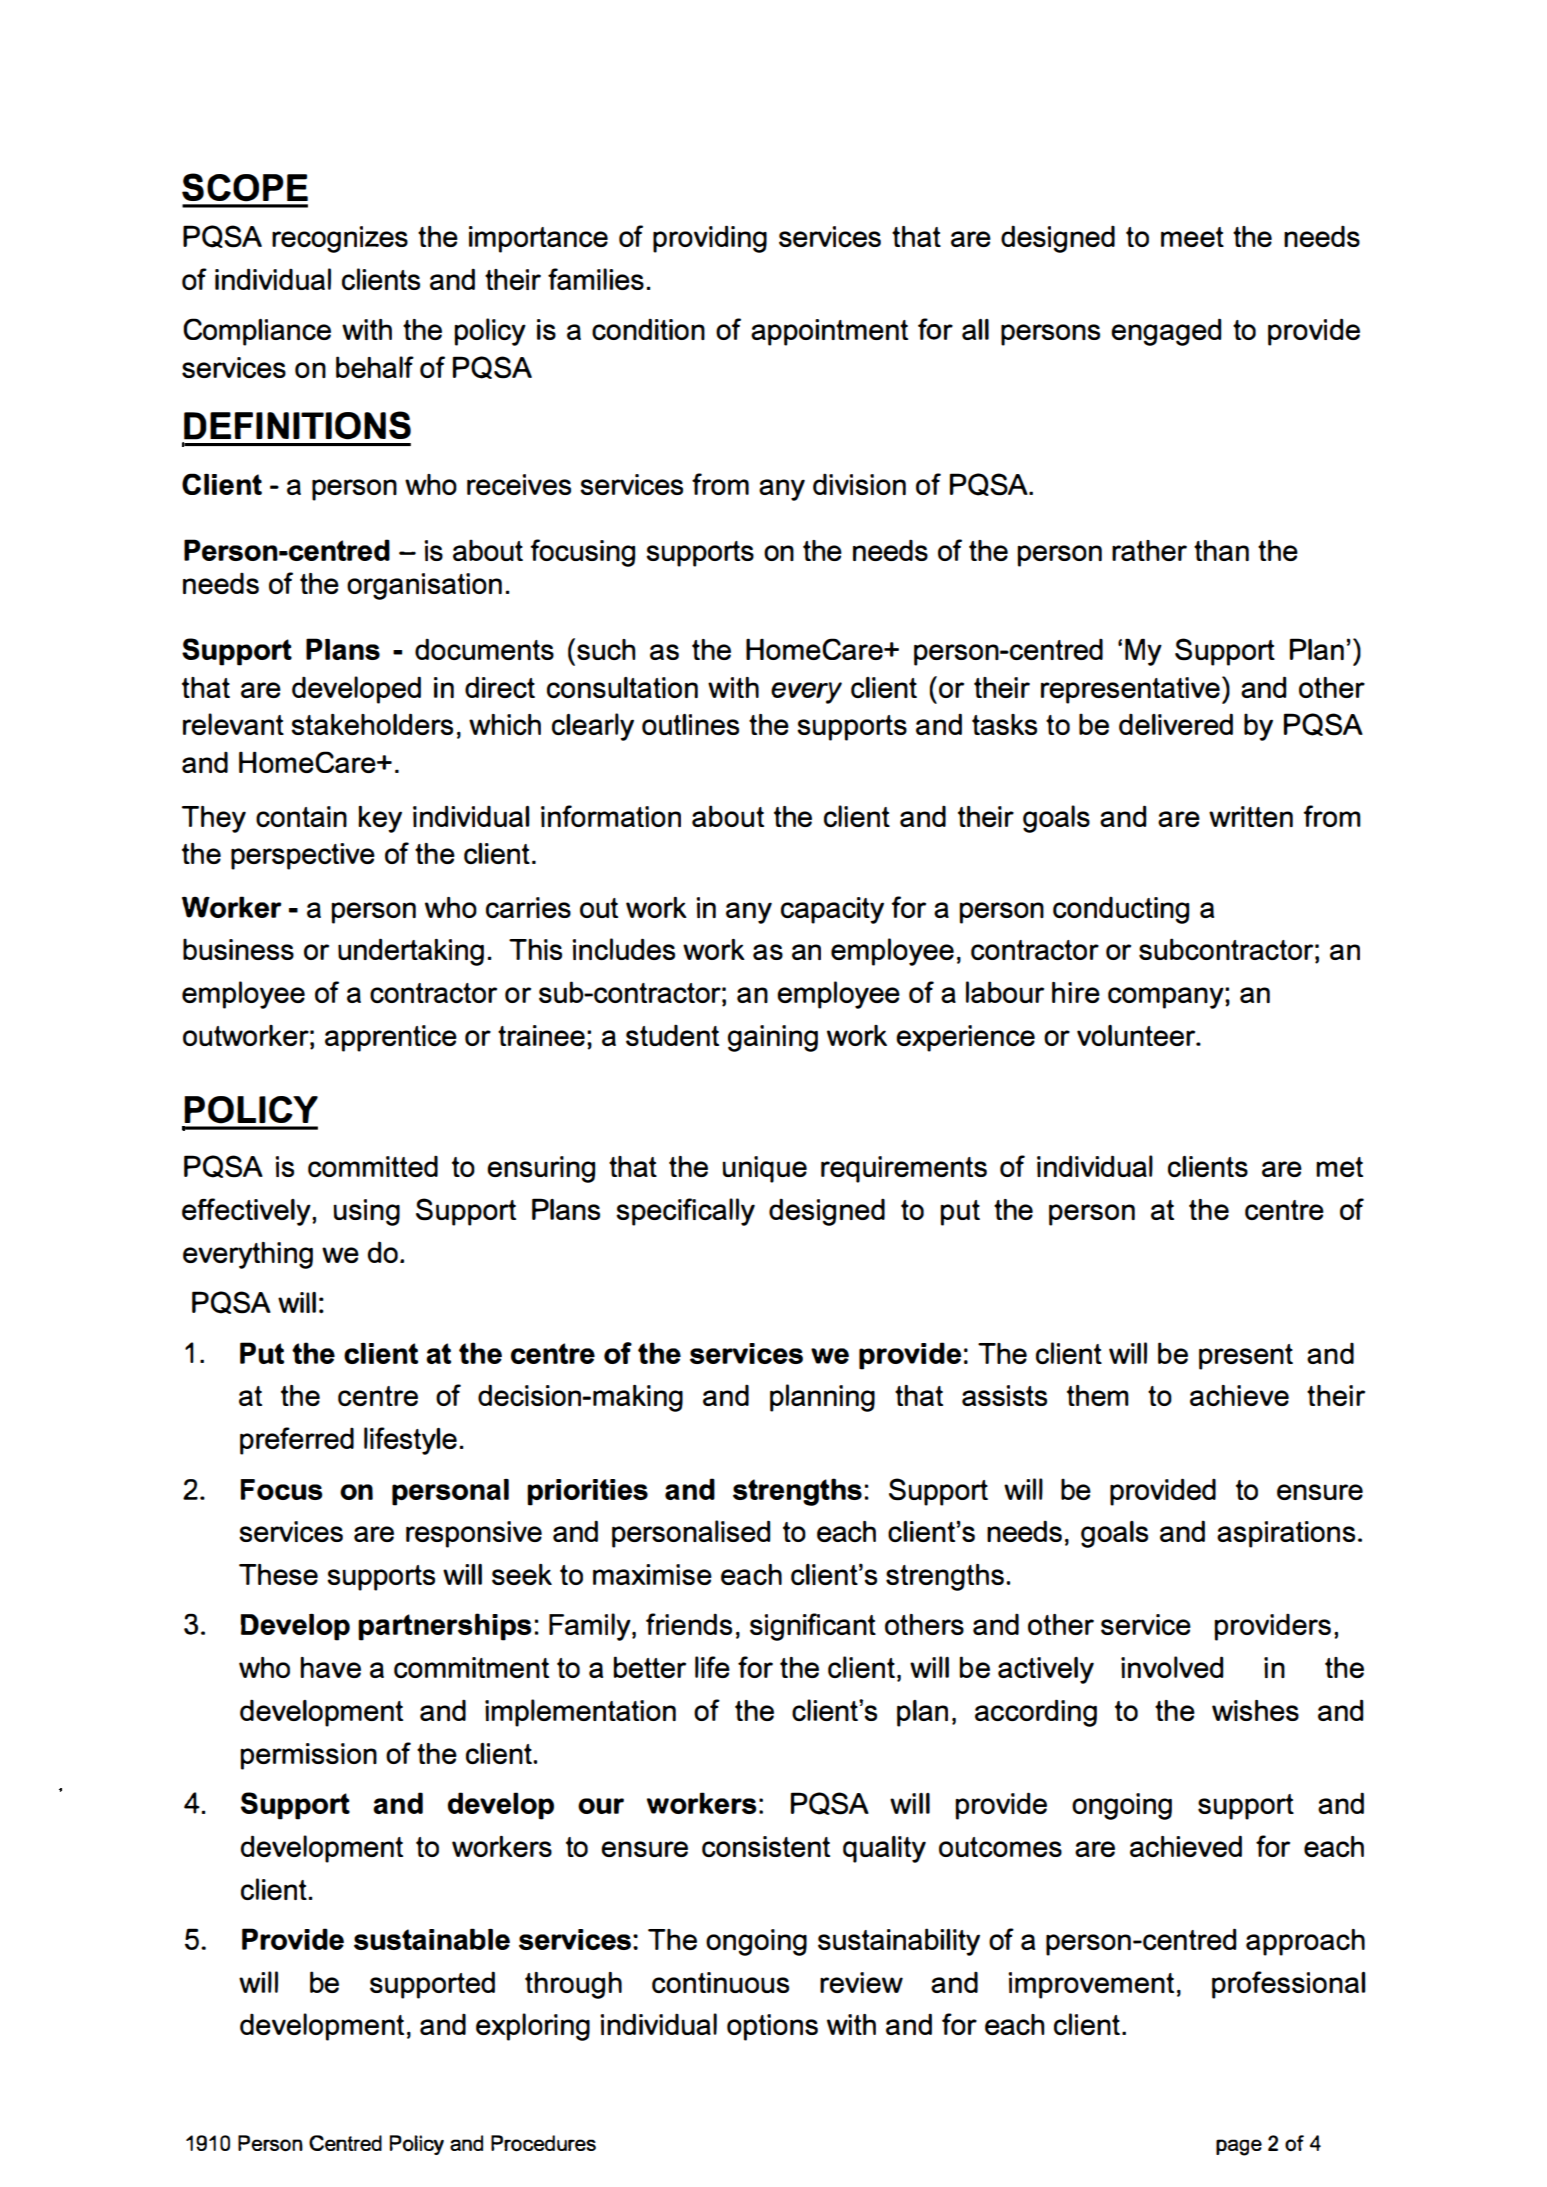  What do you see at coordinates (813, 1627) in the screenshot?
I see `significant` at bounding box center [813, 1627].
